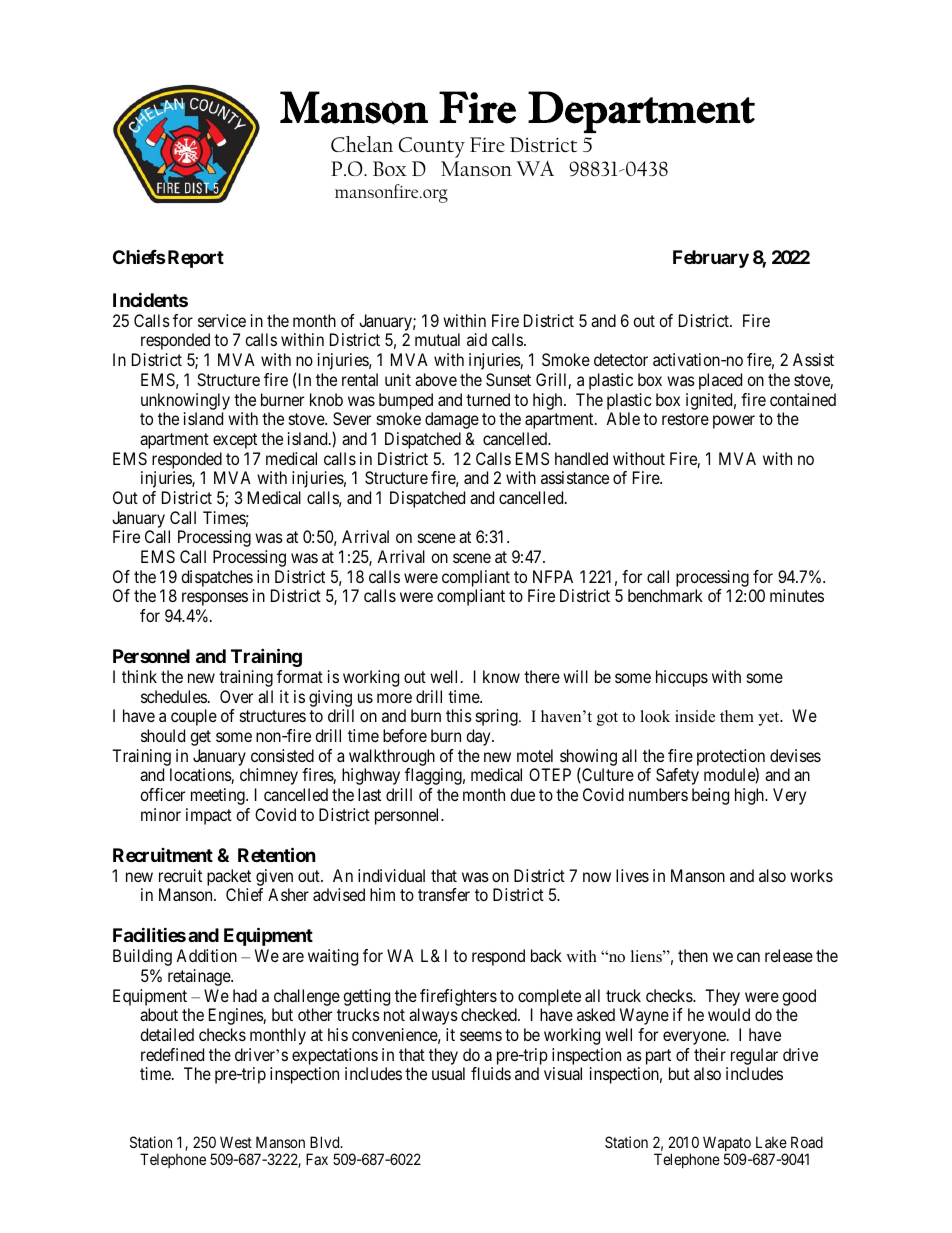 The height and width of the screenshot is (1233, 952). Describe the element at coordinates (542, 676) in the screenshot. I see `there` at that location.
